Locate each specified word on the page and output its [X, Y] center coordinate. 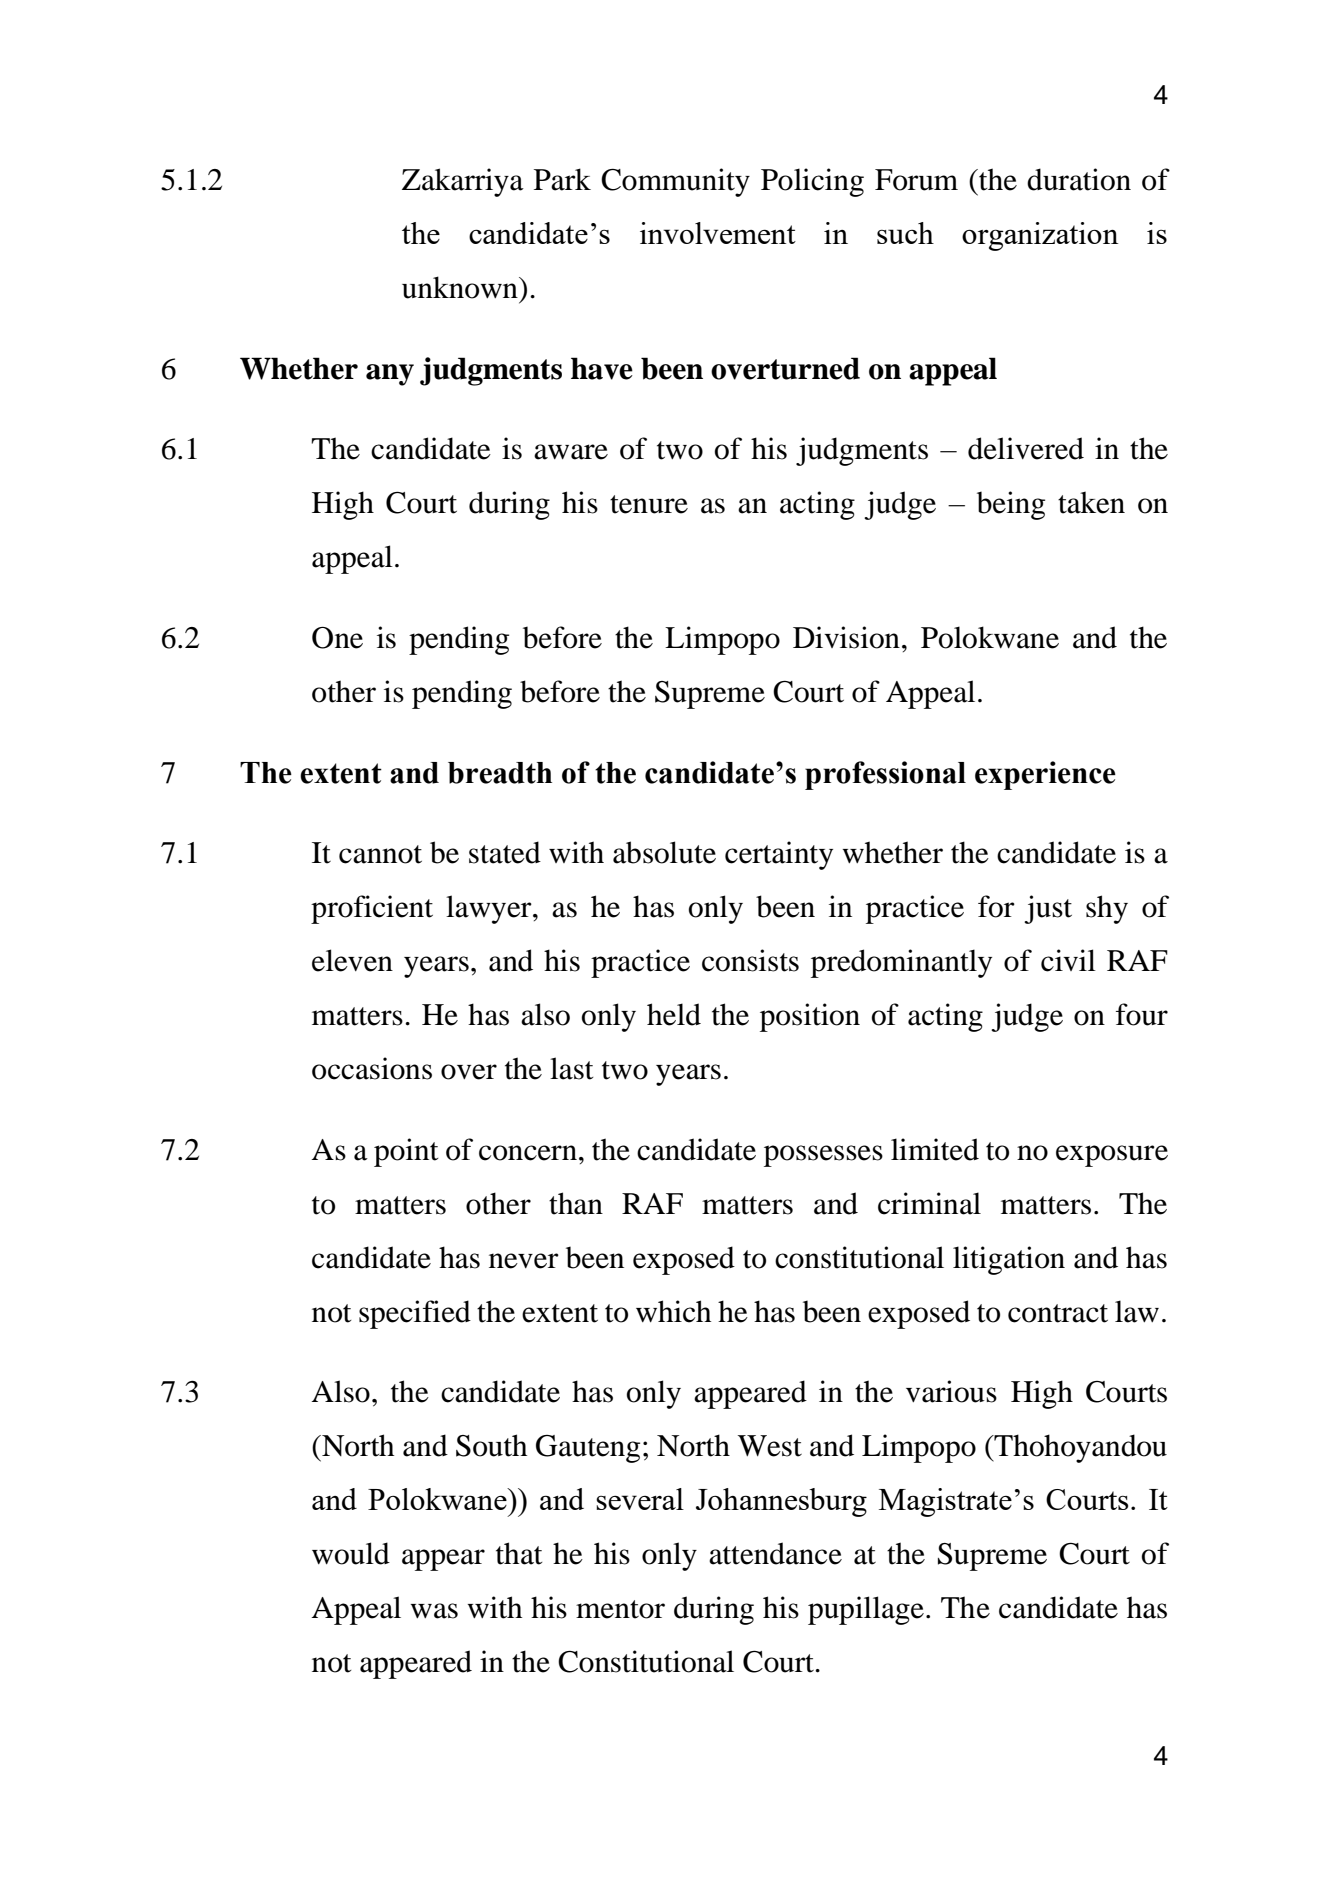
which [673, 1311]
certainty [779, 855]
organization [1040, 236]
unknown [461, 287]
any [390, 375]
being [1011, 505]
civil [1068, 960]
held [674, 1014]
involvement [718, 233]
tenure [649, 504]
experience [1045, 775]
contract [1058, 1313]
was [434, 1611]
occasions [372, 1068]
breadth [500, 773]
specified [415, 1314]
